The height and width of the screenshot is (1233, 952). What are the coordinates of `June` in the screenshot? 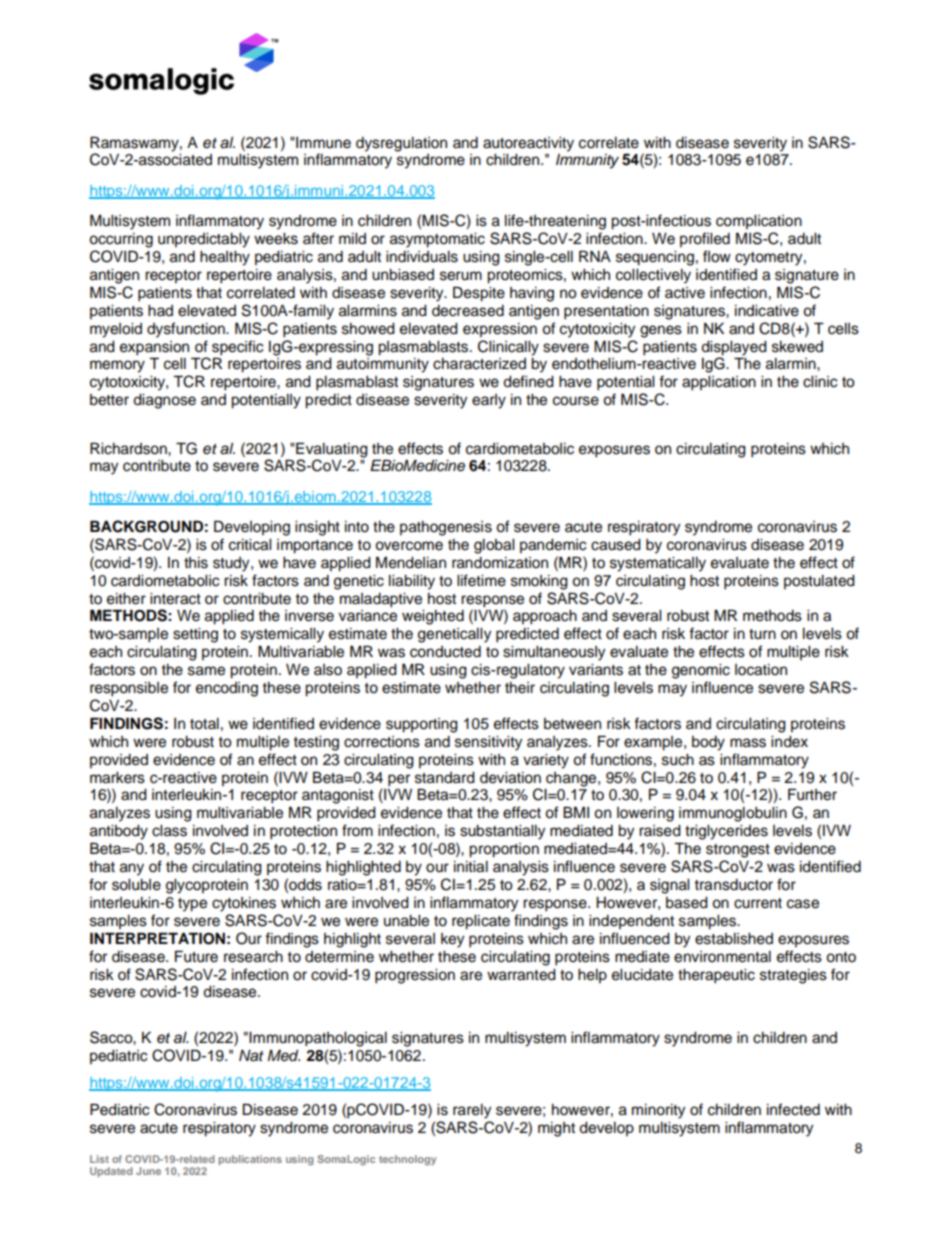 It's located at (148, 1171).
